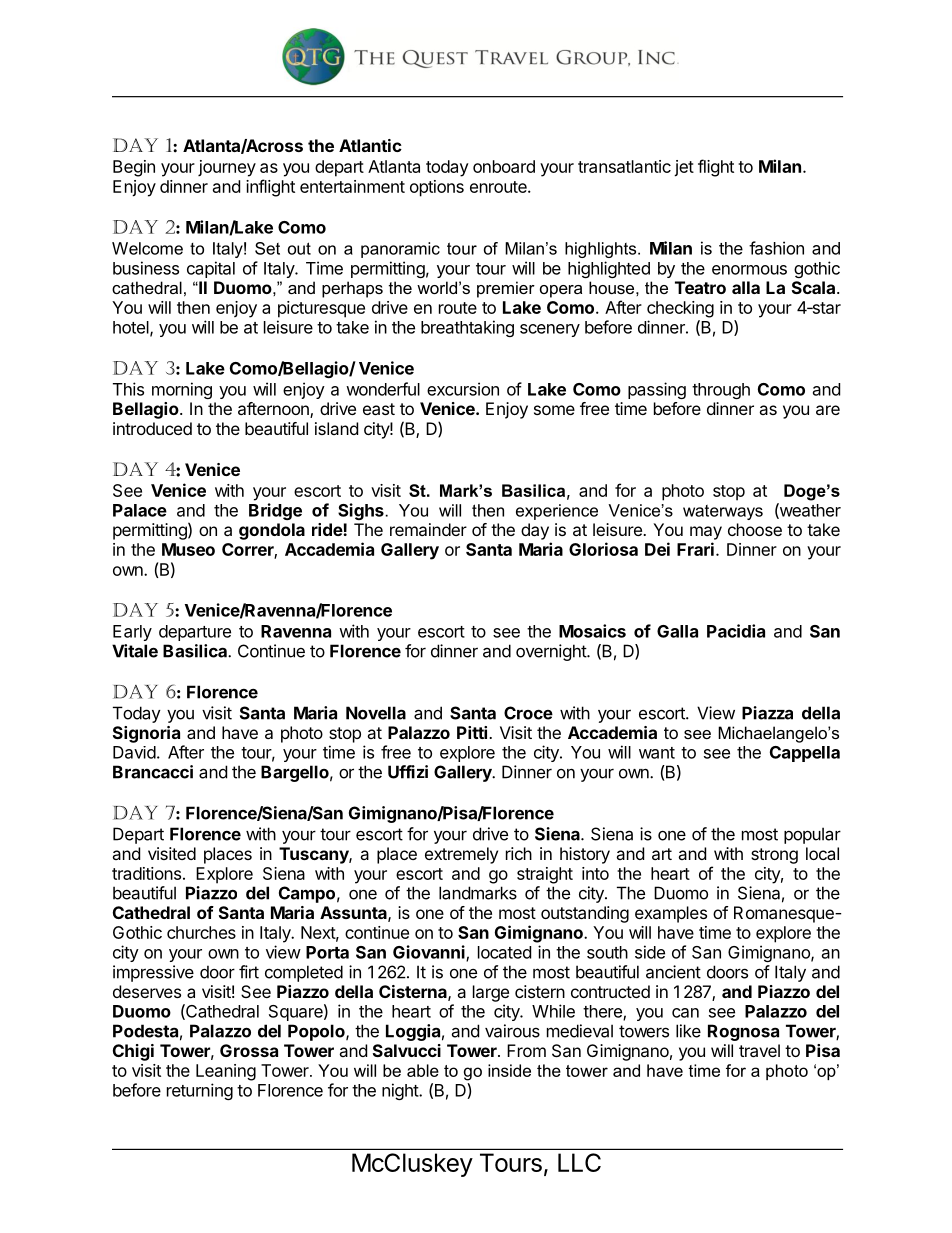  What do you see at coordinates (684, 168) in the screenshot?
I see `jet` at bounding box center [684, 168].
